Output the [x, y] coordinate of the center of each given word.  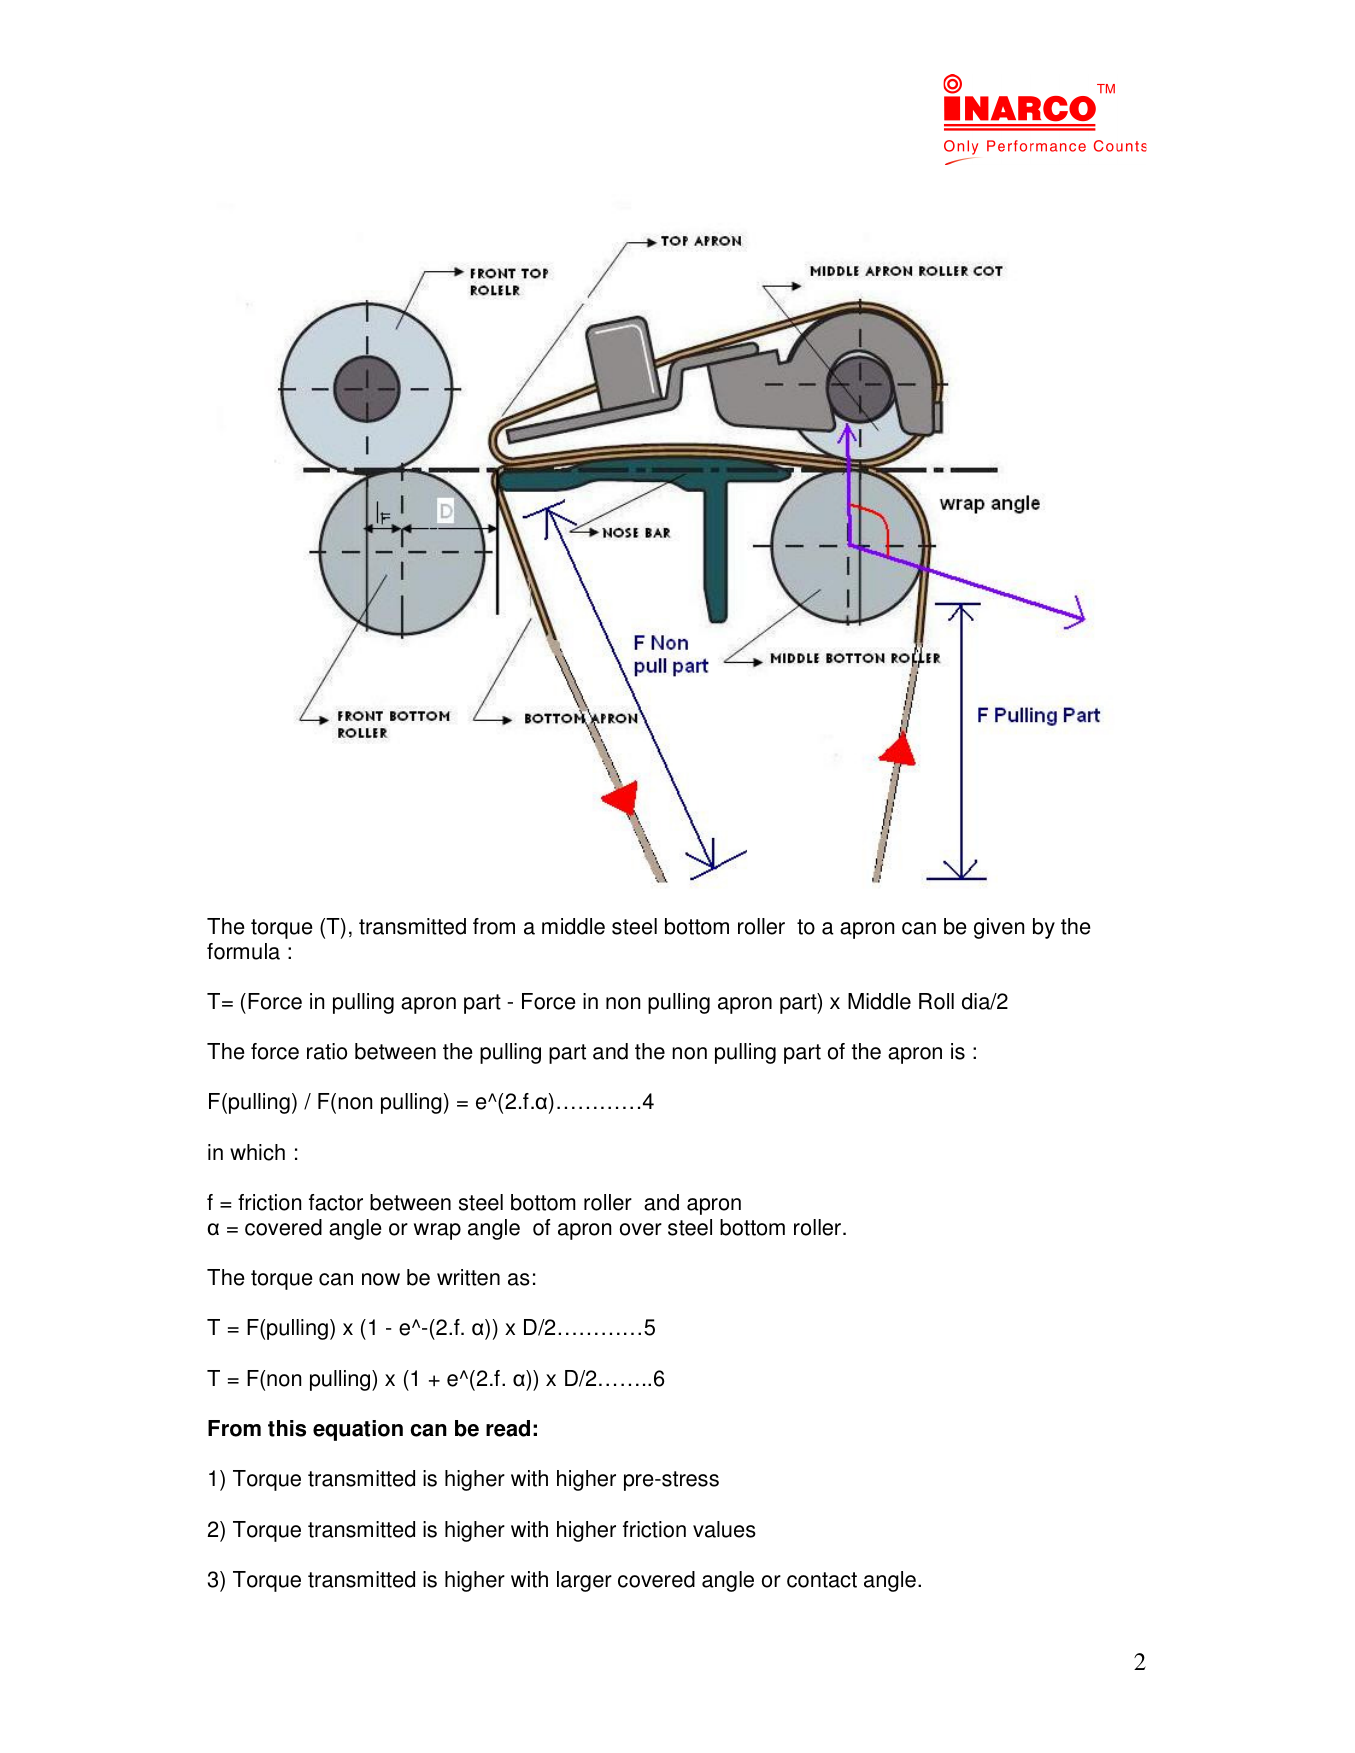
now [381, 1279]
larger [584, 1581]
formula [243, 951]
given [999, 928]
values [724, 1529]
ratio [327, 1051]
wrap [437, 1231]
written [468, 1277]
